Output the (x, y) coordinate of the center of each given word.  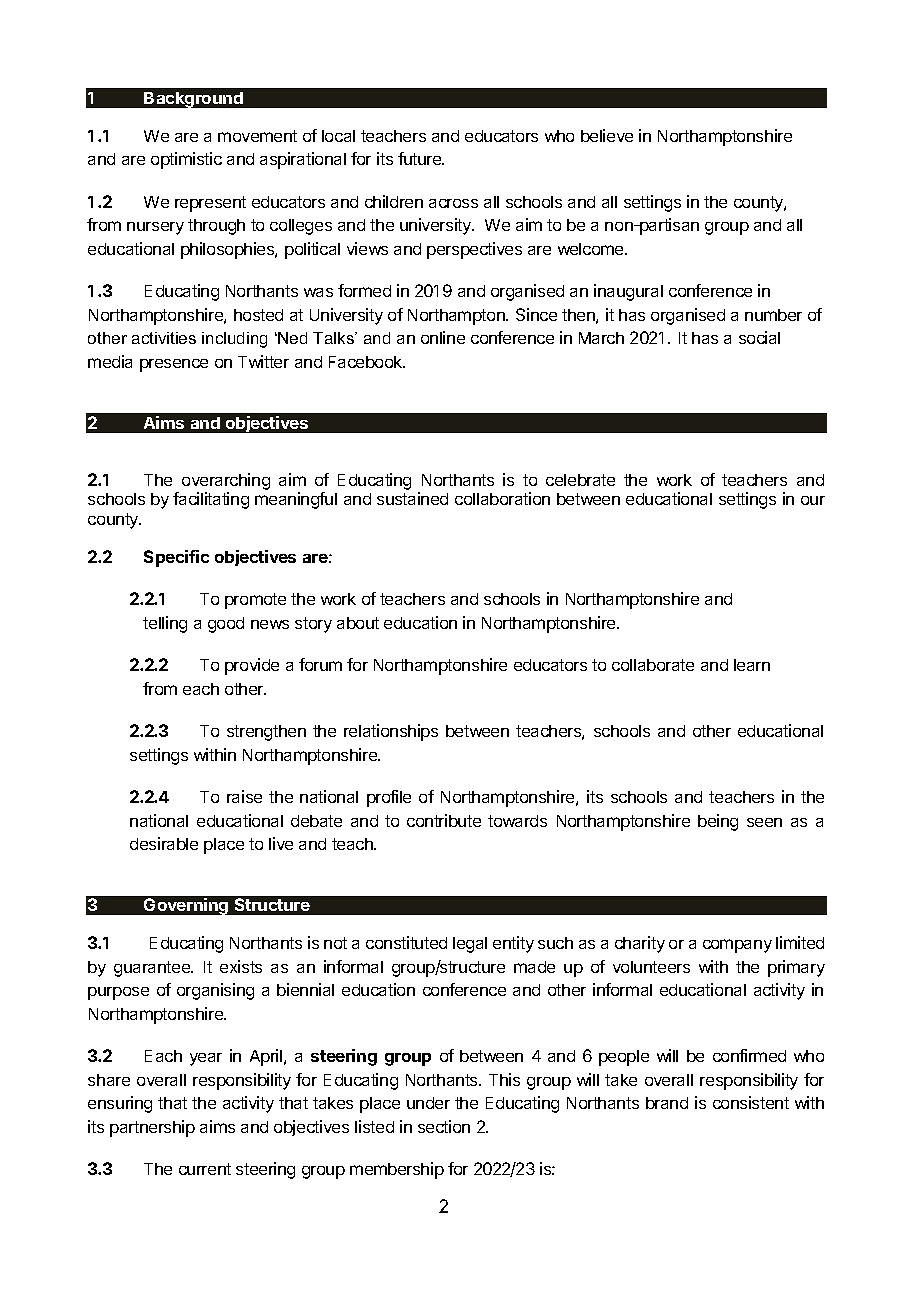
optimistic (186, 160)
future (421, 158)
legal (470, 945)
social (759, 337)
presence (174, 365)
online (443, 337)
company (737, 946)
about (358, 623)
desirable (164, 843)
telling (165, 624)
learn (752, 665)
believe (607, 135)
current (205, 1169)
